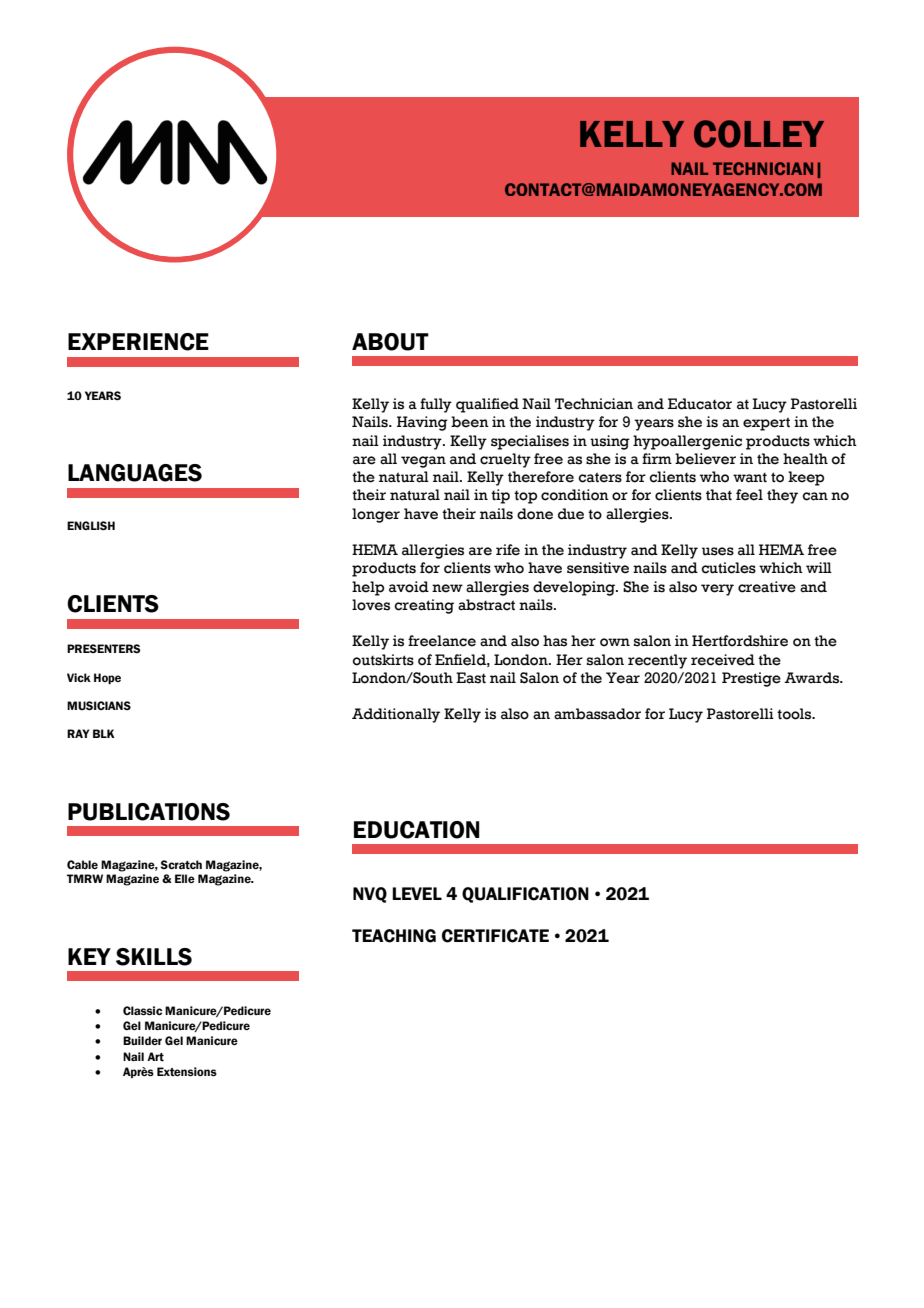  Describe the element at coordinates (138, 342) in the page. I see `EXPERIENCE` at that location.
